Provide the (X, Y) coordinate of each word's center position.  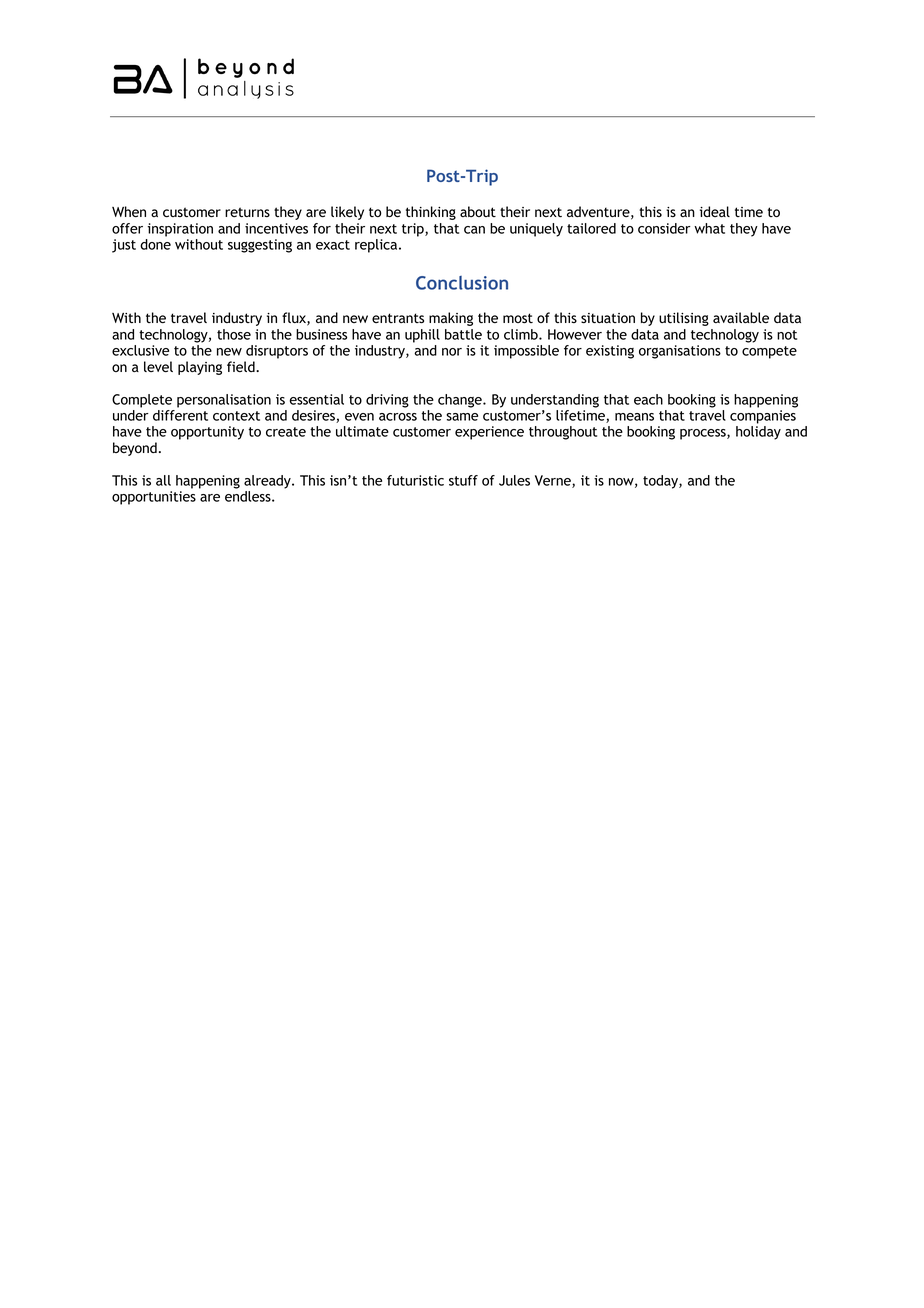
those (234, 334)
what (709, 228)
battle (463, 334)
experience (489, 433)
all (163, 480)
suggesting (260, 246)
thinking (431, 213)
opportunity (207, 433)
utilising (684, 319)
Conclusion (462, 283)
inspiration (180, 230)
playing (200, 368)
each (648, 399)
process (704, 434)
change (461, 401)
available (741, 317)
